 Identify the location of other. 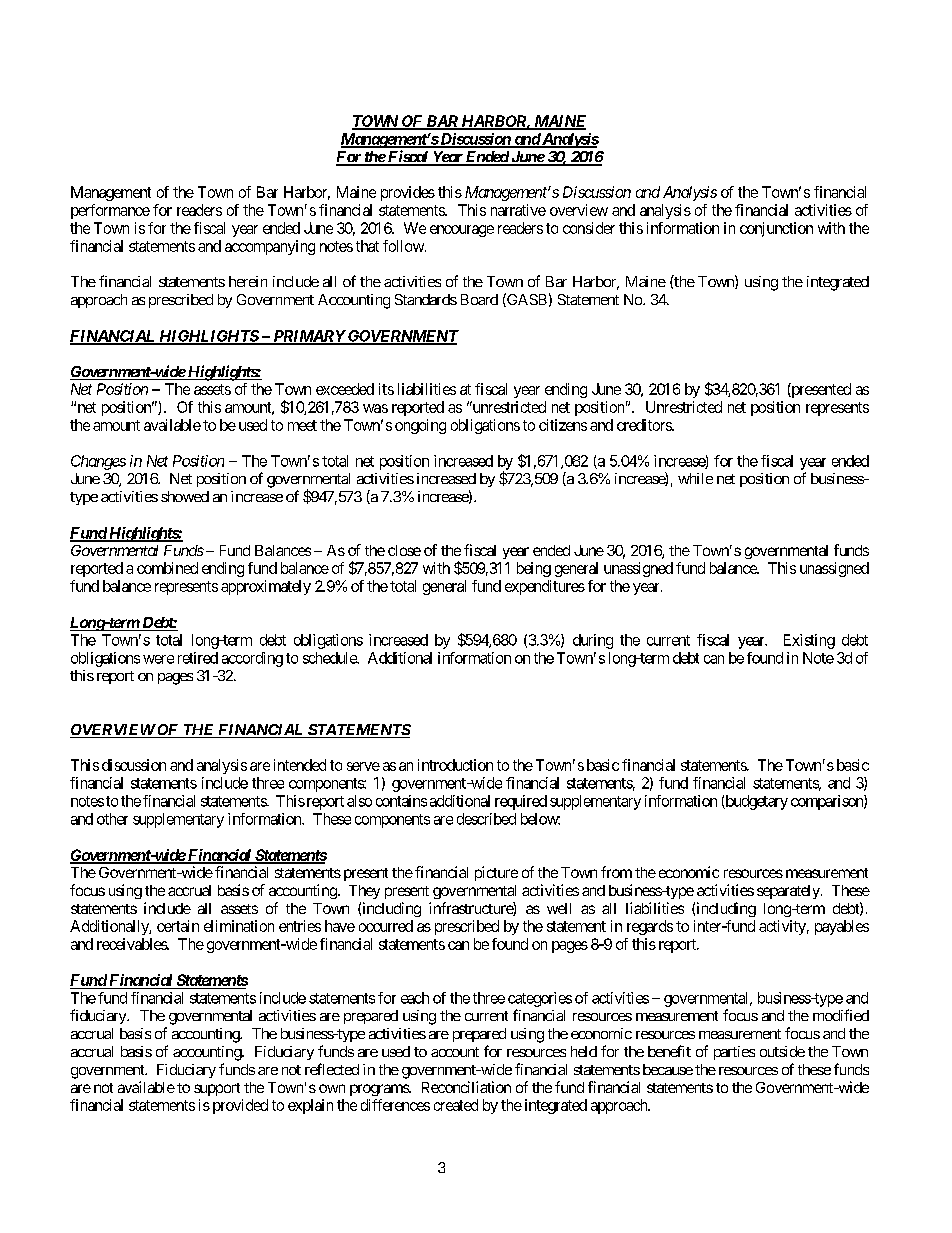
(112, 819).
